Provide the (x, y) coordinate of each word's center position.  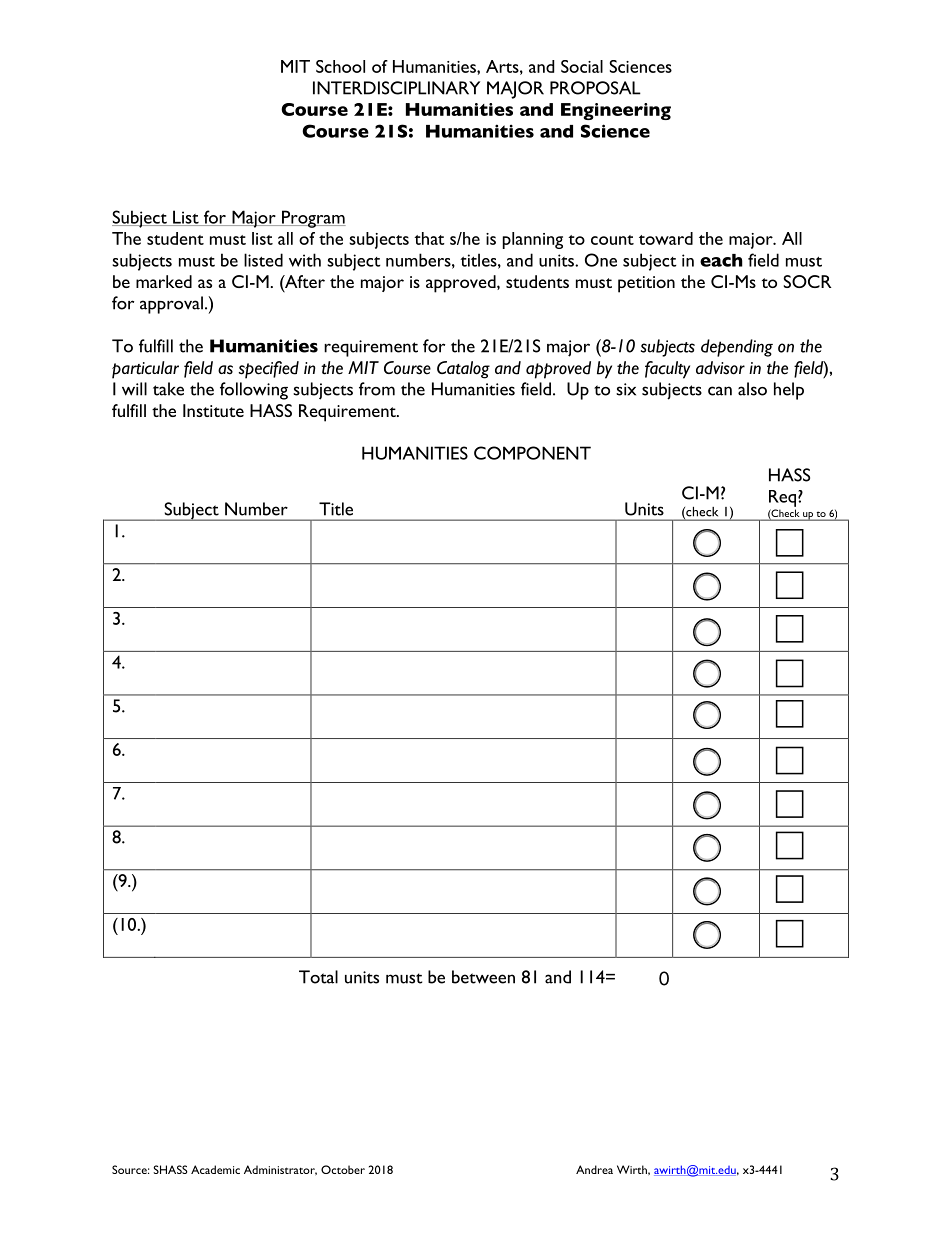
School (340, 66)
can (720, 391)
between (483, 977)
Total (318, 977)
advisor (720, 368)
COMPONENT (532, 453)
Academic (215, 1169)
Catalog (463, 370)
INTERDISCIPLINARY (396, 88)
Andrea (594, 1169)
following (254, 391)
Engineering (616, 111)
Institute (213, 410)
